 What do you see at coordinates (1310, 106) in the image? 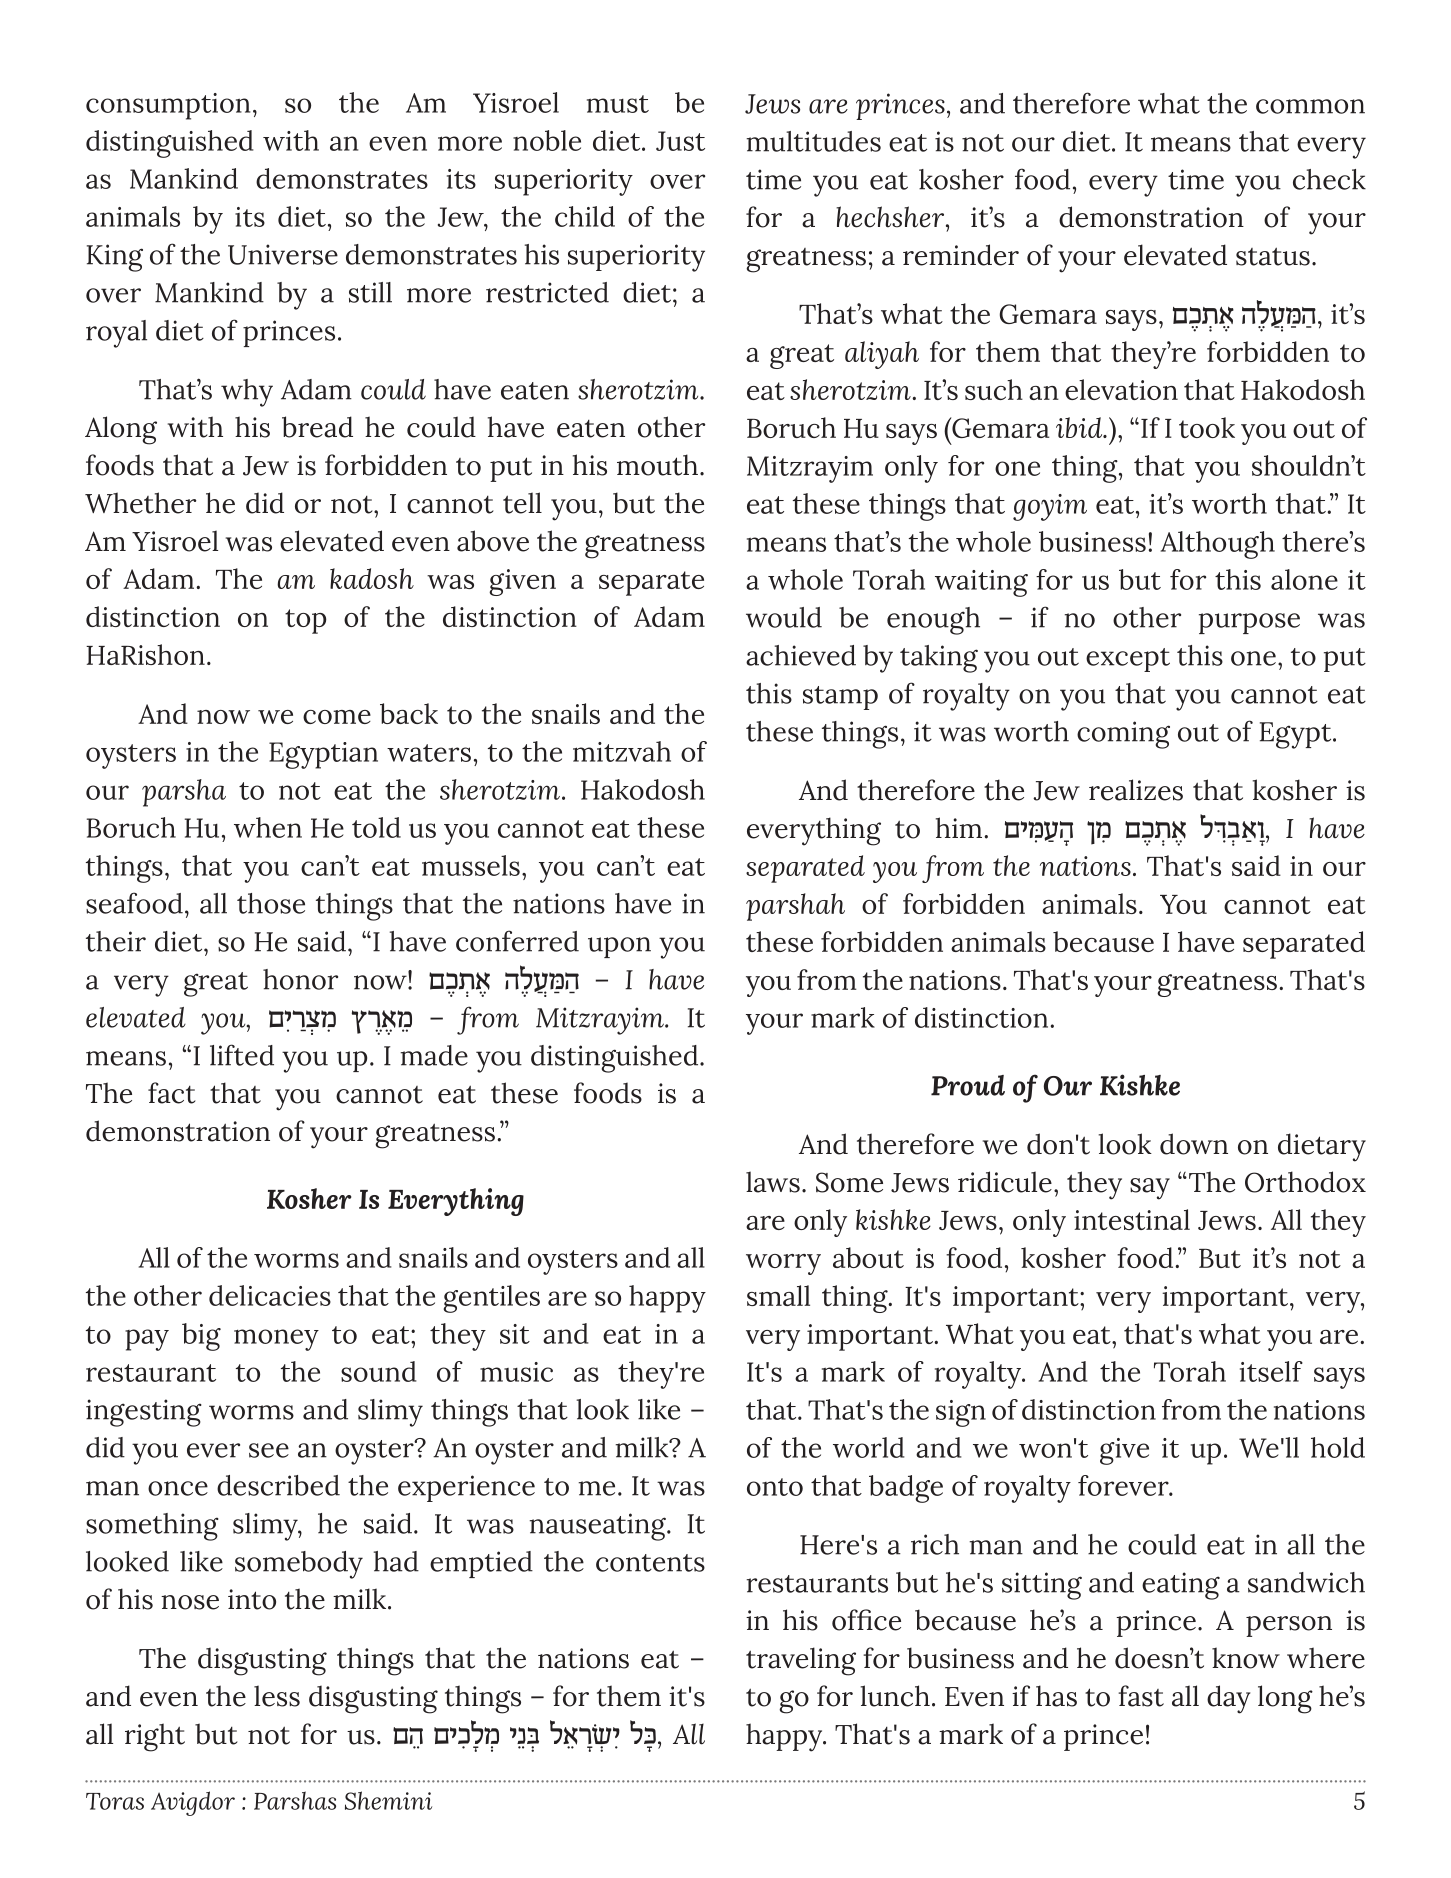
I see `common` at bounding box center [1310, 106].
